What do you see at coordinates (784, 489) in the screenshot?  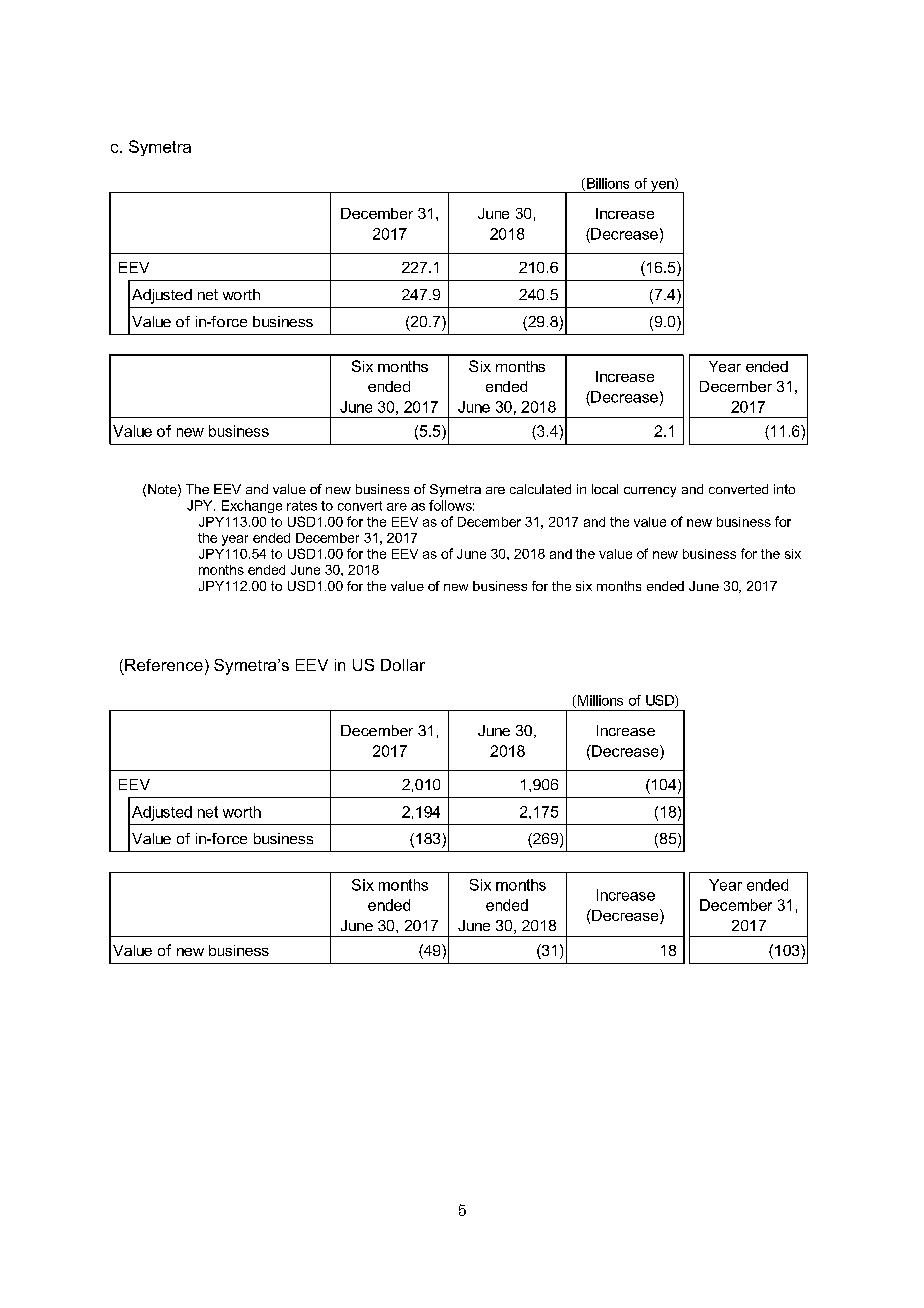 I see `into` at bounding box center [784, 489].
